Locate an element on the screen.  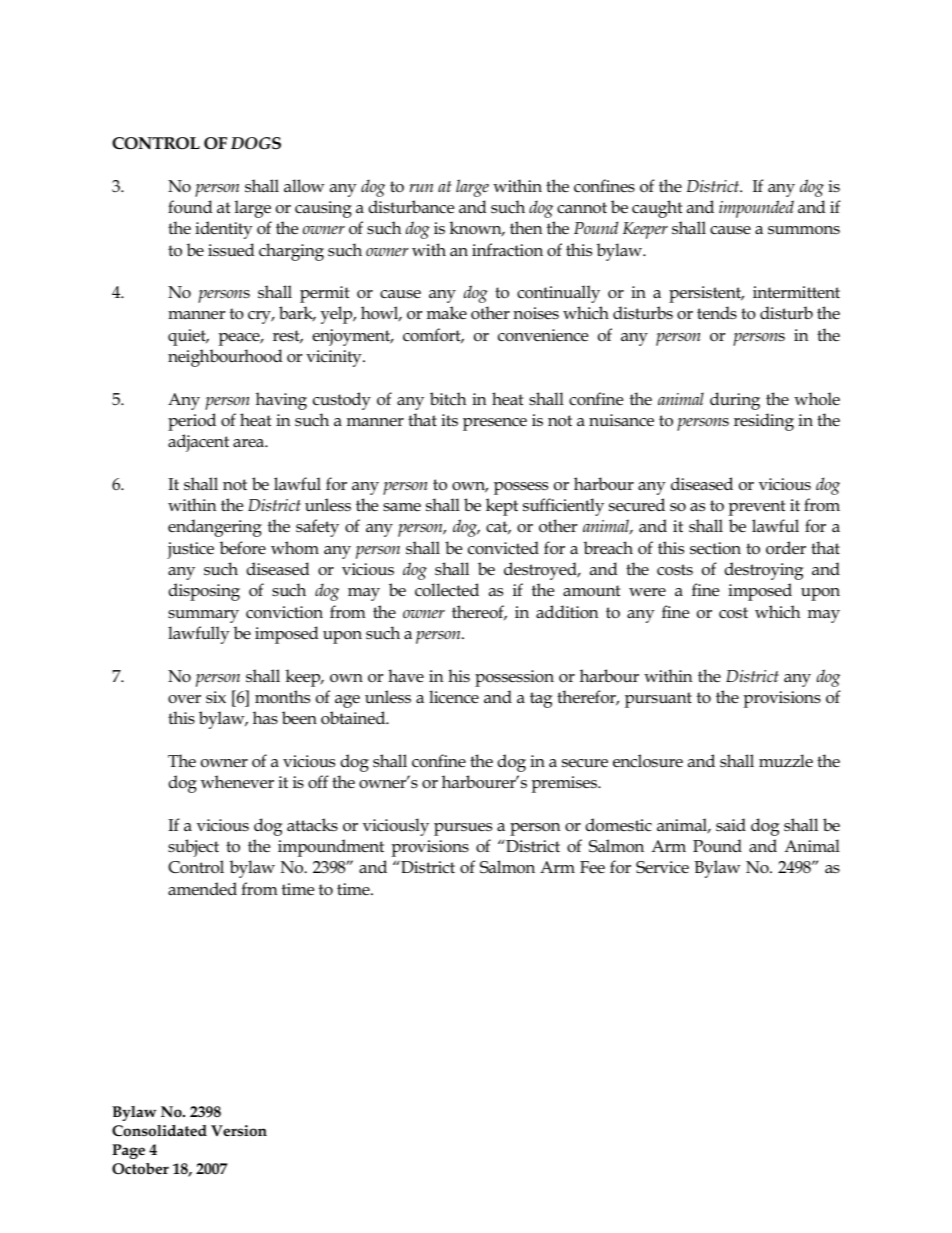
amended is located at coordinates (202, 889).
